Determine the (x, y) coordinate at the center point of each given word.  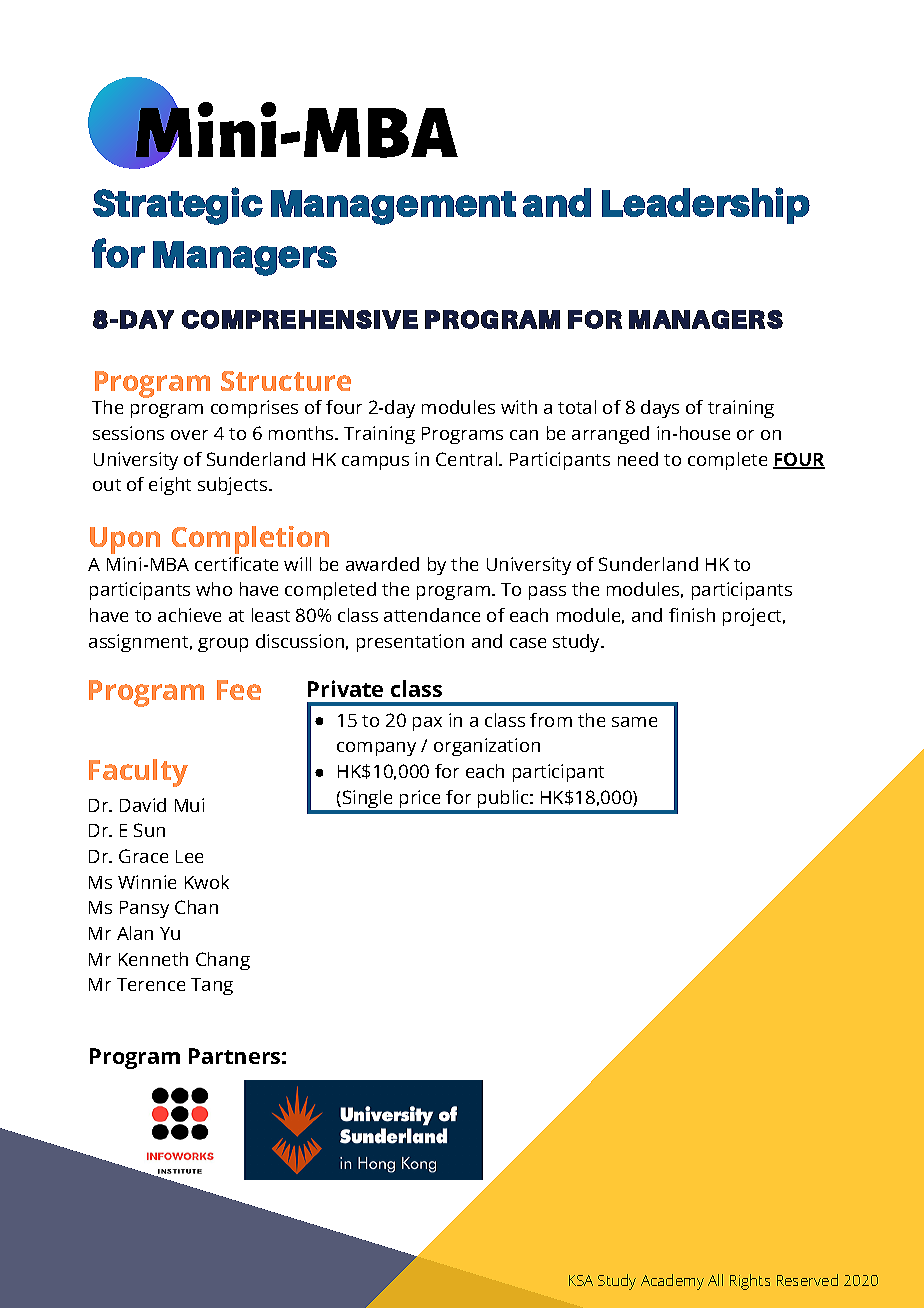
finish (692, 615)
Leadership (706, 205)
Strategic (178, 206)
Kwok (207, 882)
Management (393, 207)
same (634, 722)
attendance (432, 615)
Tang (212, 986)
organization (487, 747)
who (214, 589)
